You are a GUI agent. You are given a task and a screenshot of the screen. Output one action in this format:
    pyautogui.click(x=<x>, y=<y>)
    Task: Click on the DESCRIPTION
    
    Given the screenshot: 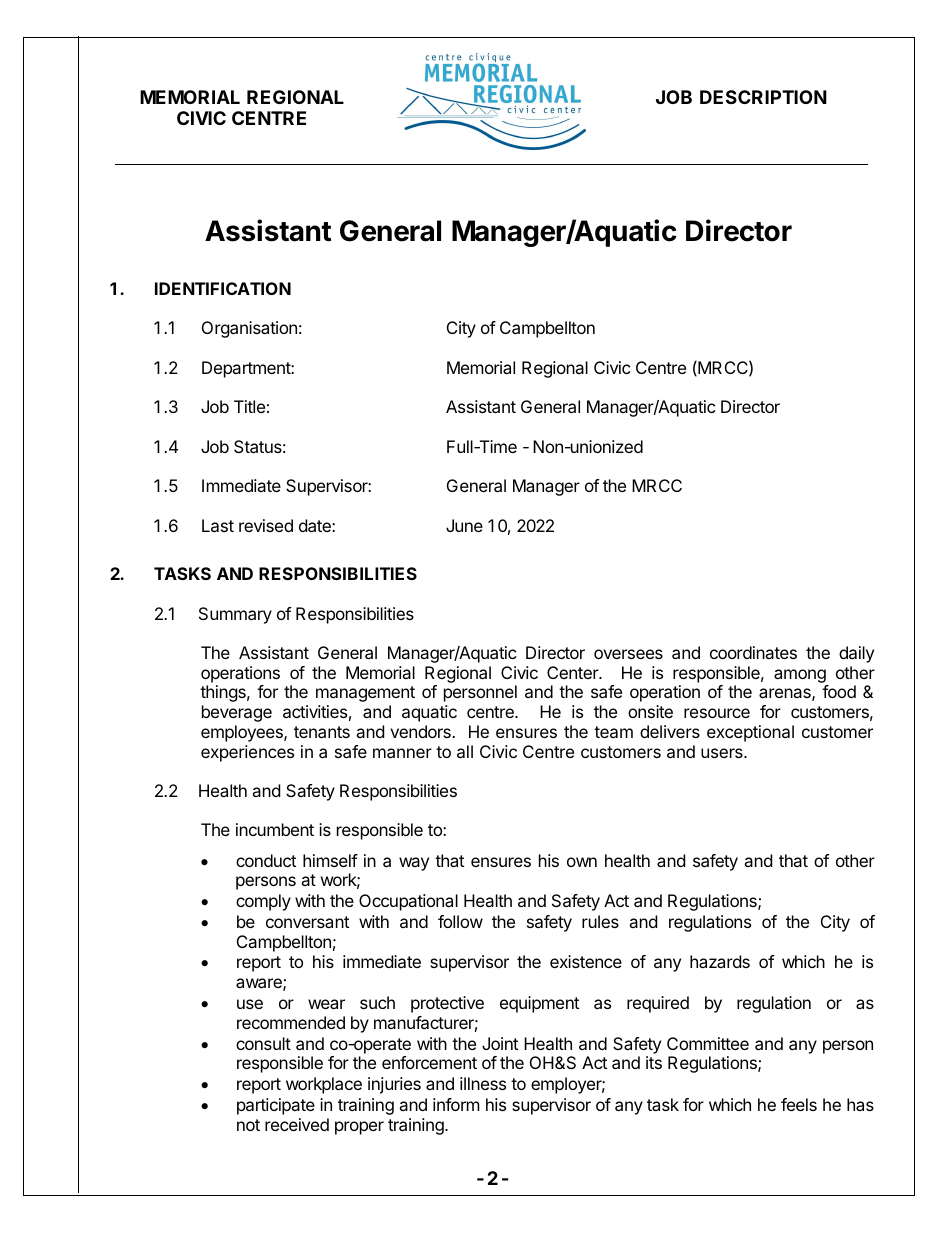 What is the action you would take?
    pyautogui.click(x=763, y=97)
